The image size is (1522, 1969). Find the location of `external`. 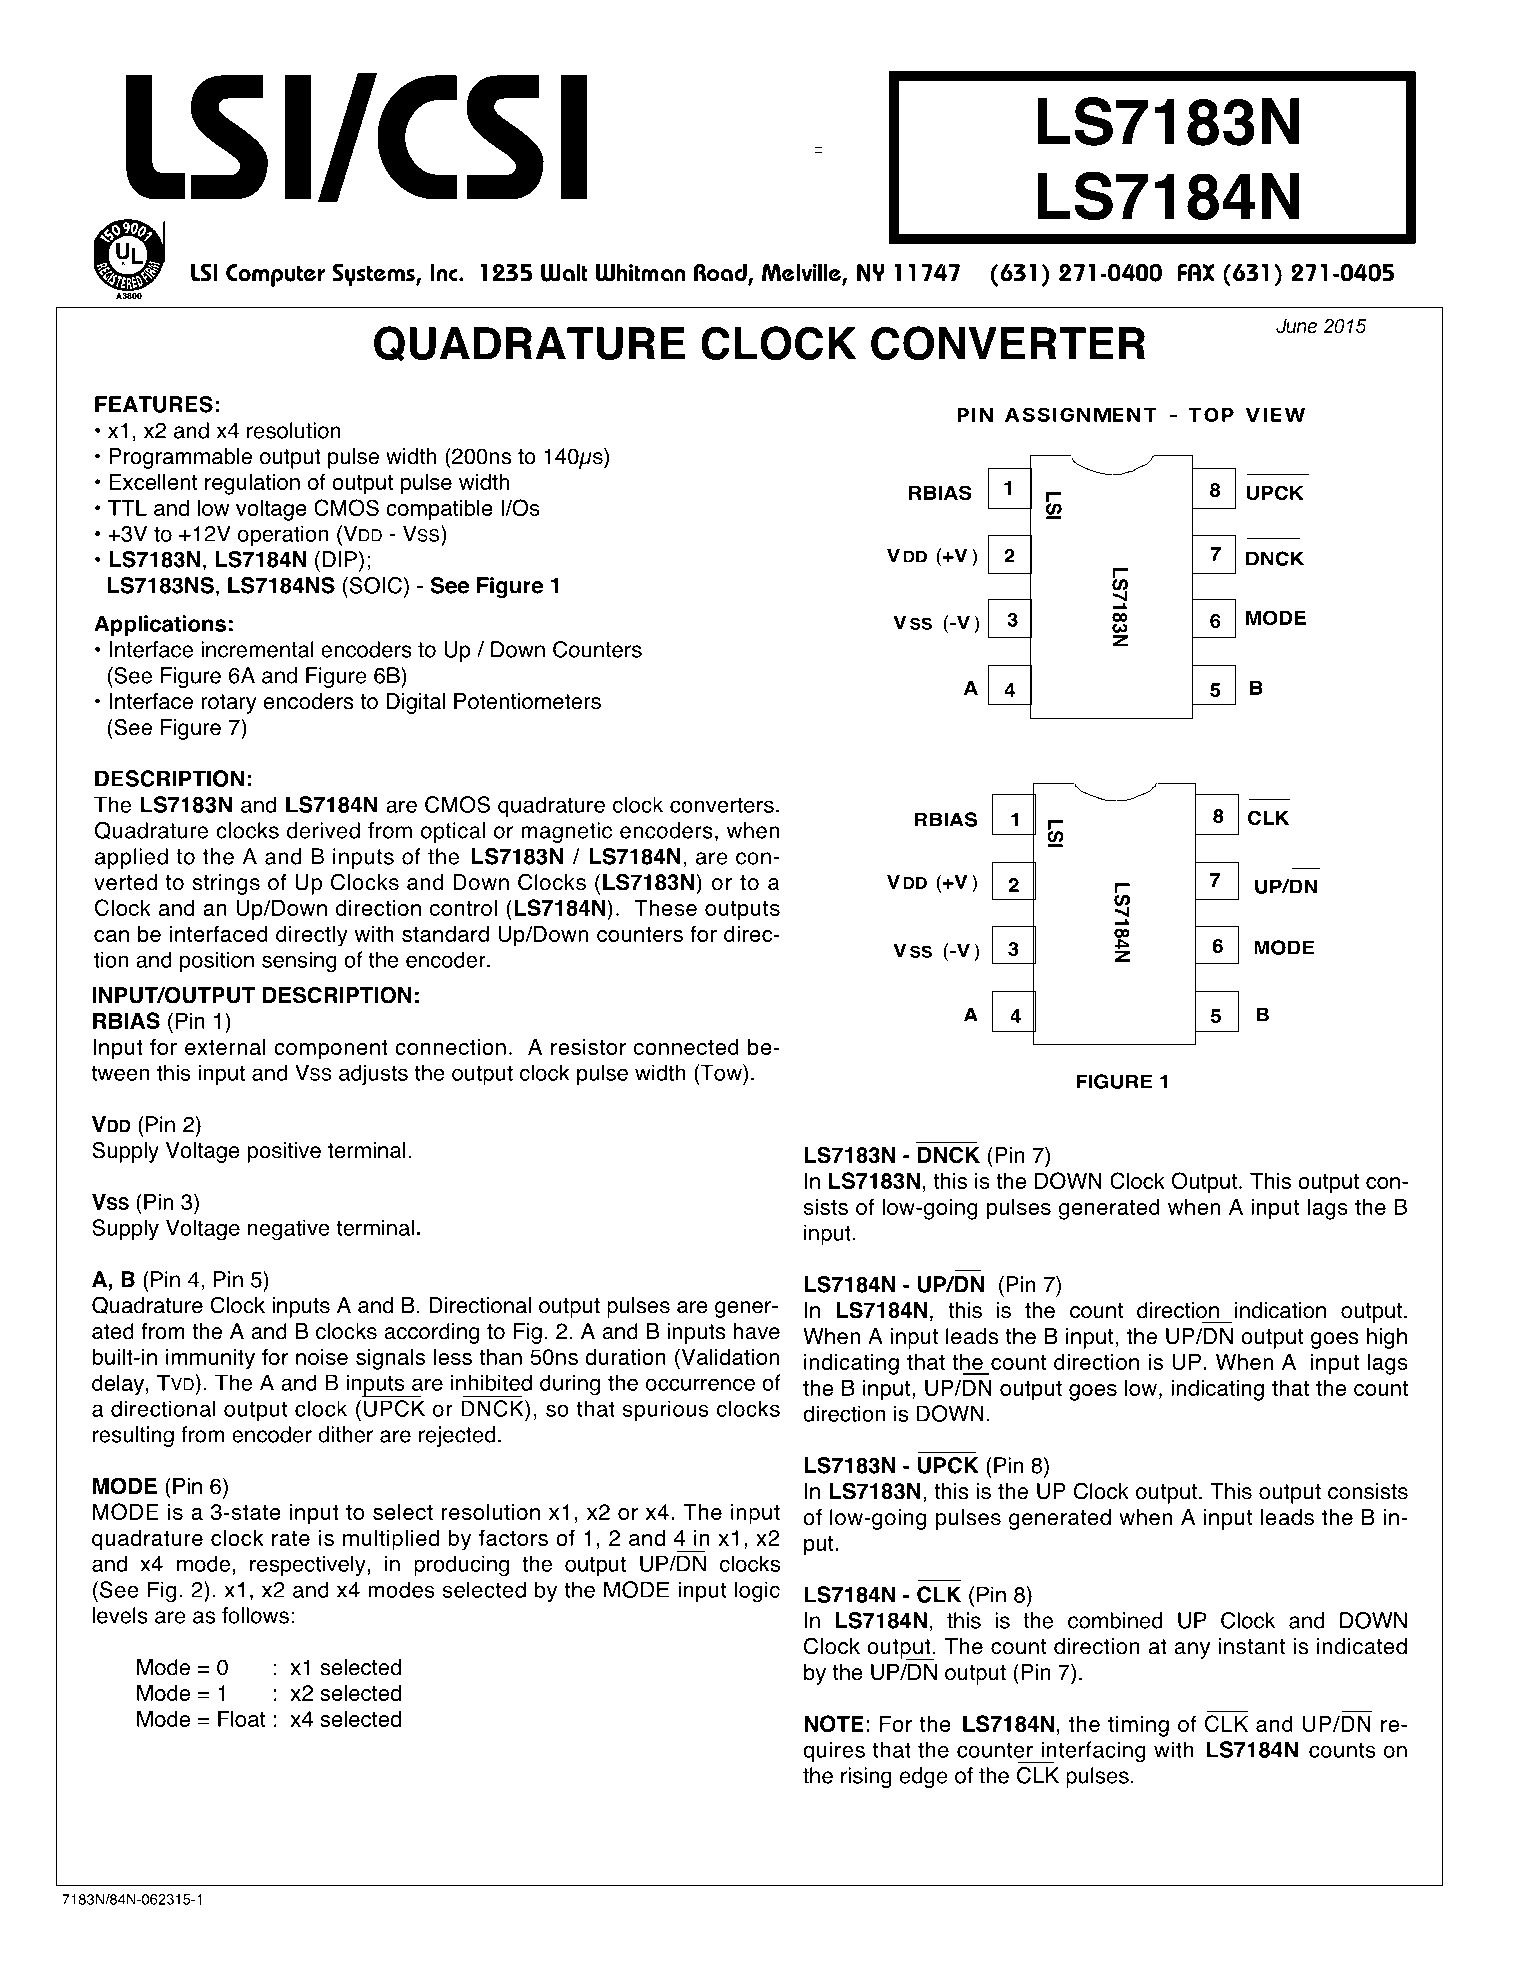

external is located at coordinates (225, 1047).
